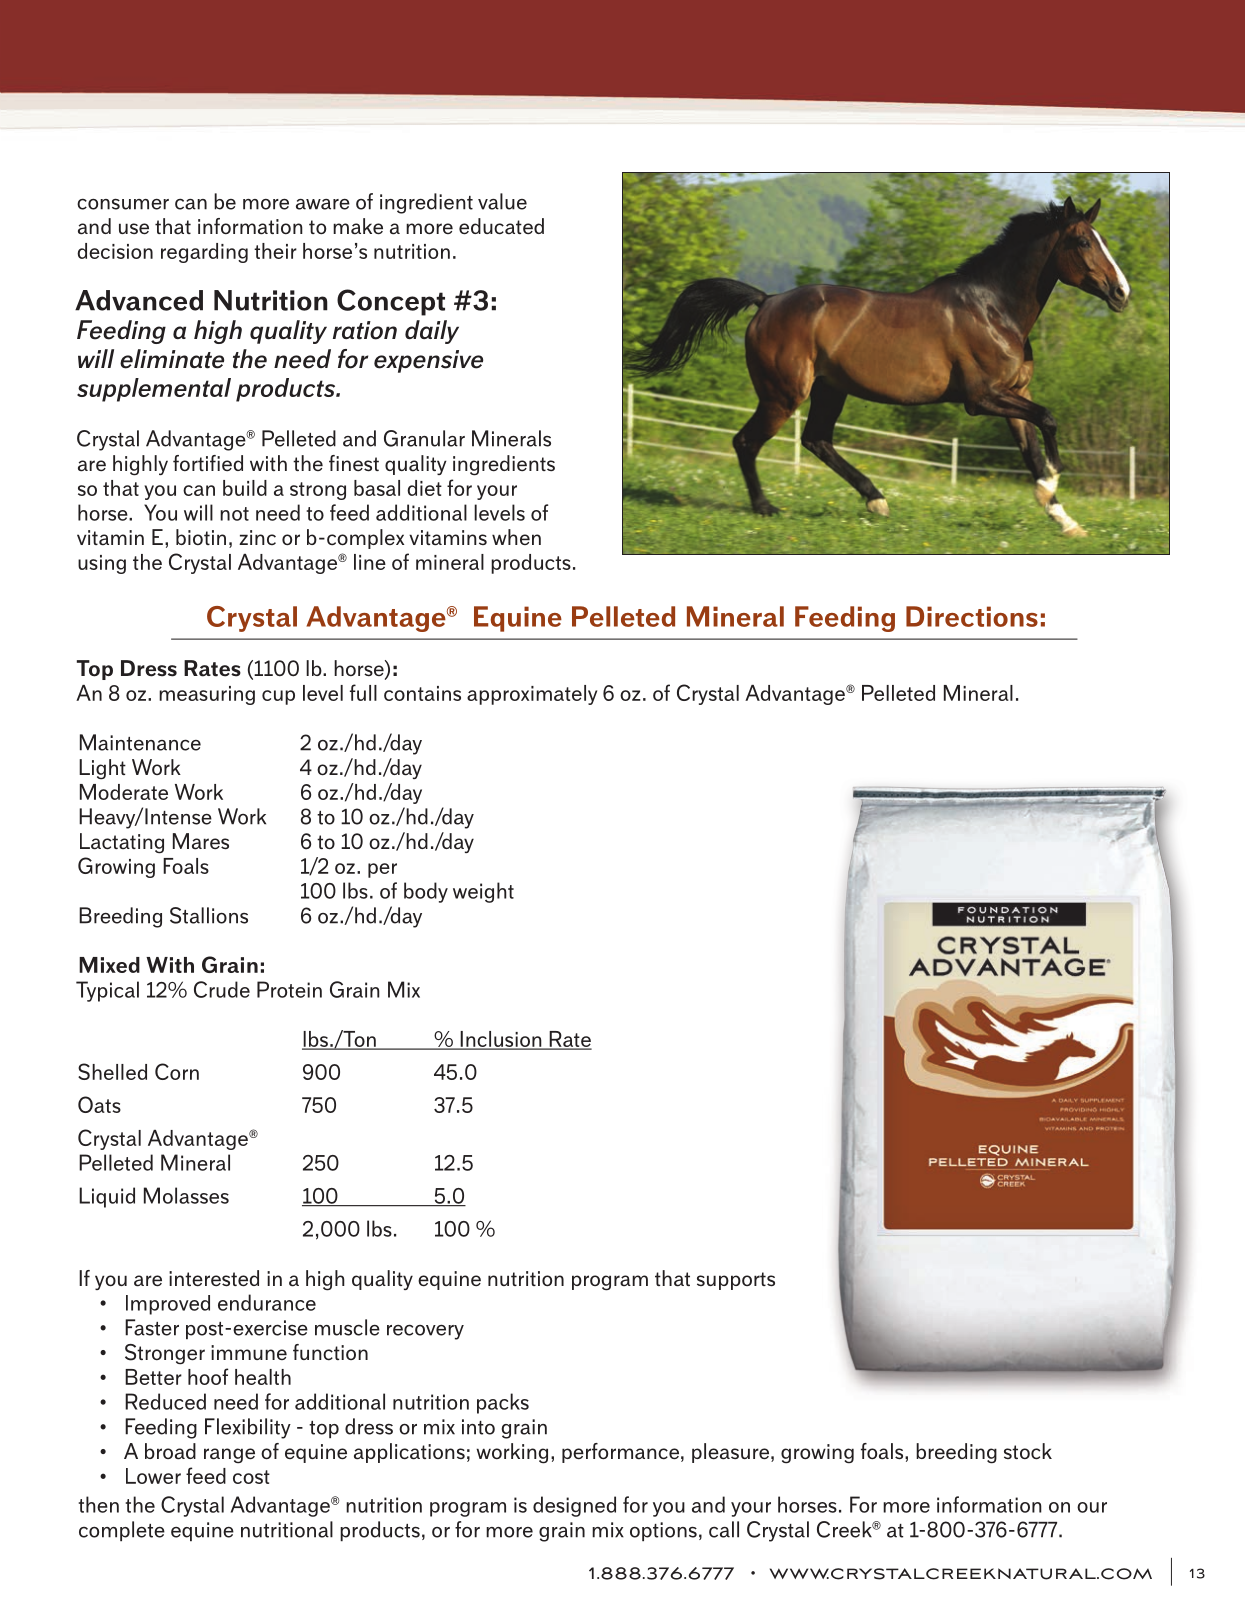 Image resolution: width=1245 pixels, height=1615 pixels. What do you see at coordinates (201, 841) in the document?
I see `Mares` at bounding box center [201, 841].
